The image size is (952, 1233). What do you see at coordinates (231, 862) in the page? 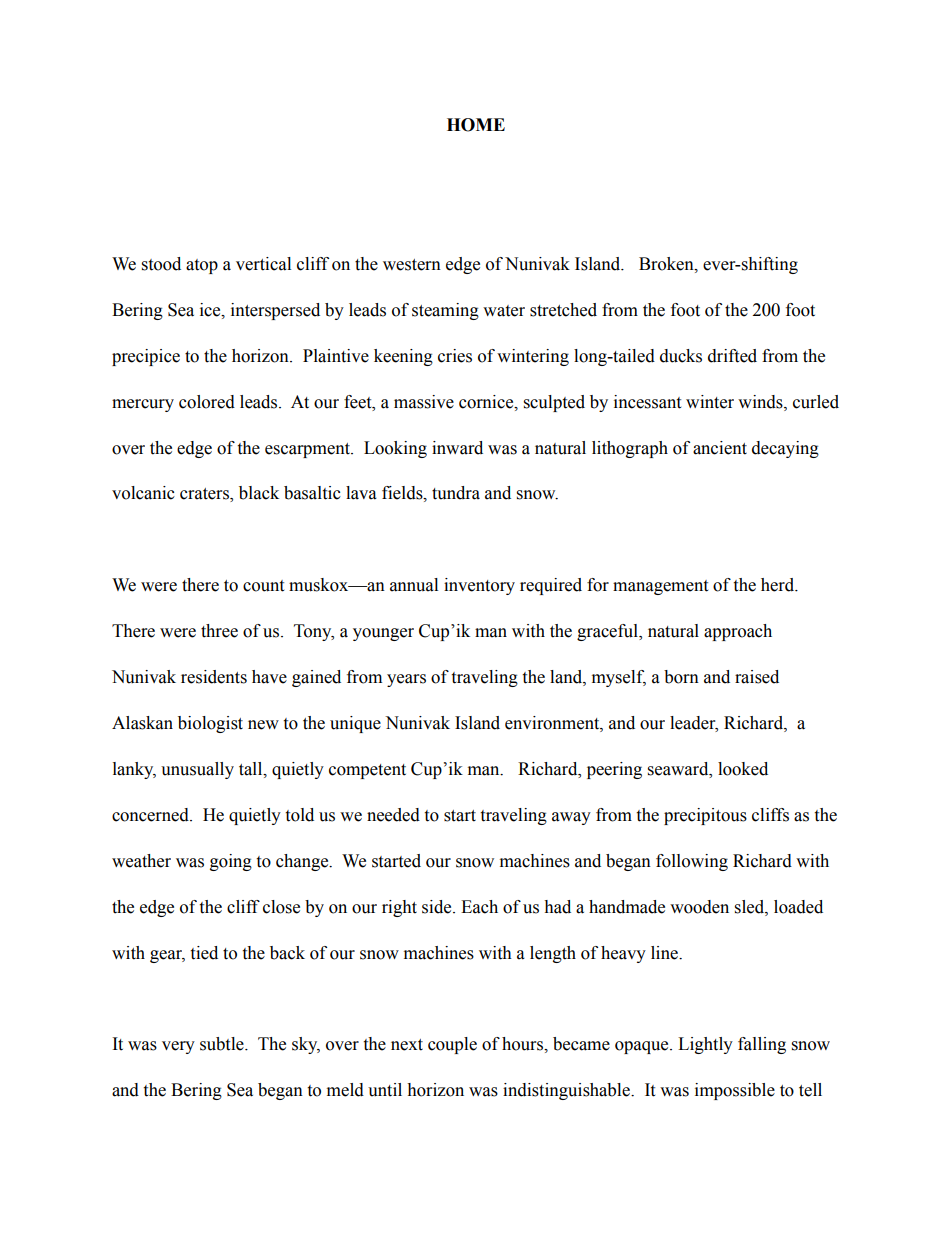
I see `going` at bounding box center [231, 862].
